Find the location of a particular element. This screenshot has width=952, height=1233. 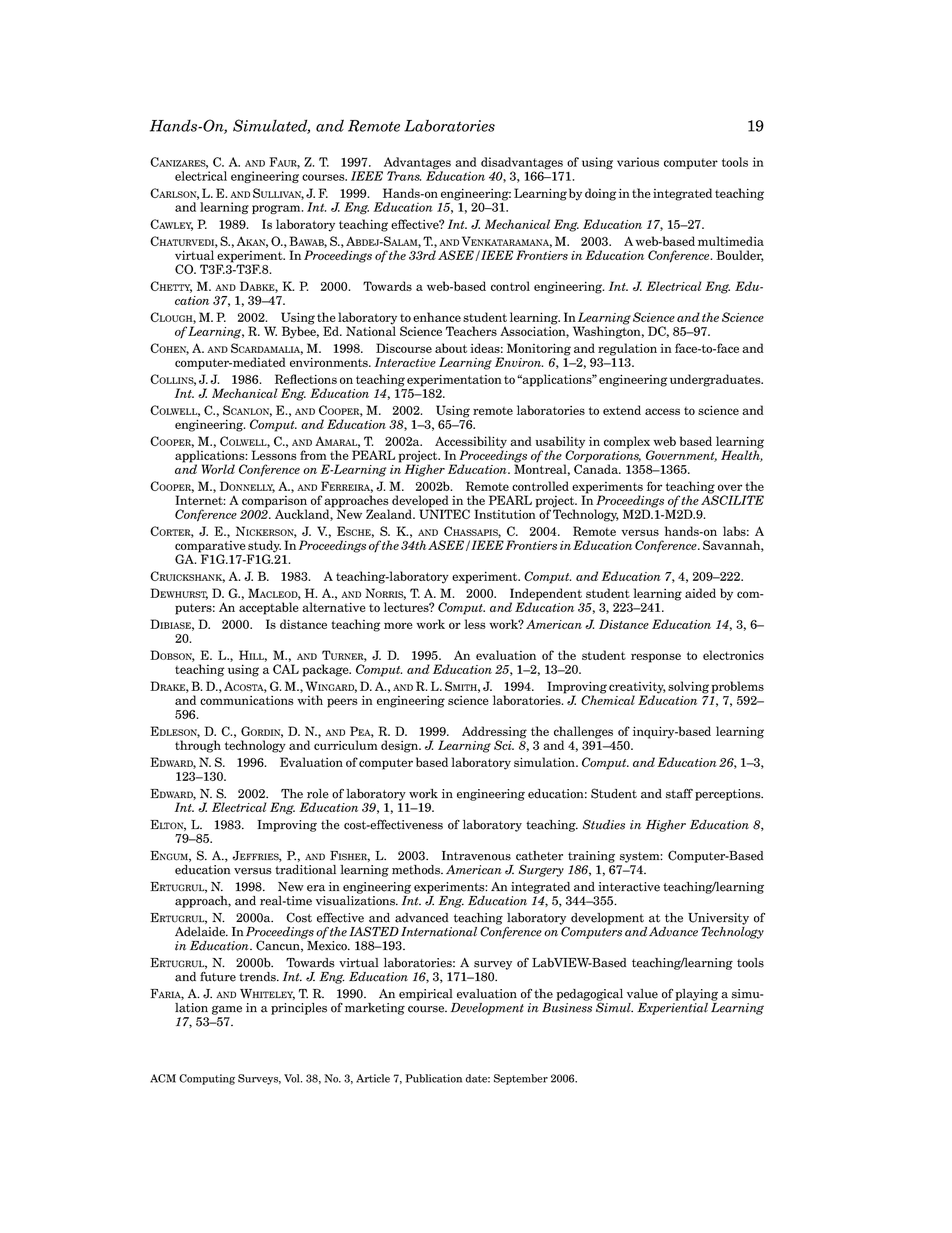

program is located at coordinates (277, 209).
